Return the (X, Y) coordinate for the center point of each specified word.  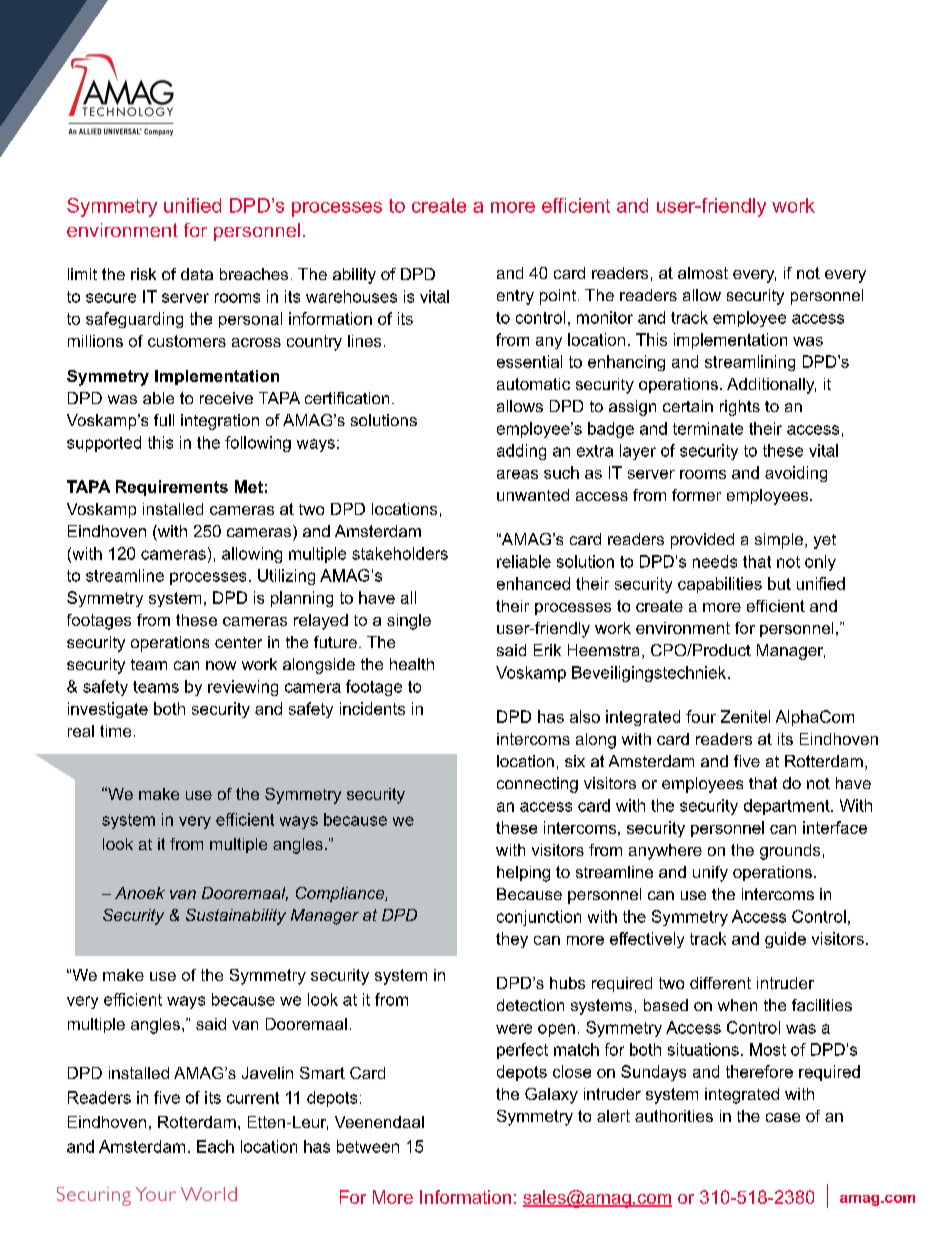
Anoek (140, 893)
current (253, 1098)
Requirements (172, 488)
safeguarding (134, 320)
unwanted (533, 495)
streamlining (750, 363)
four (701, 716)
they (512, 940)
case (783, 1117)
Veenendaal (379, 1122)
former (696, 495)
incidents (372, 708)
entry (515, 297)
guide (785, 940)
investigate (108, 710)
